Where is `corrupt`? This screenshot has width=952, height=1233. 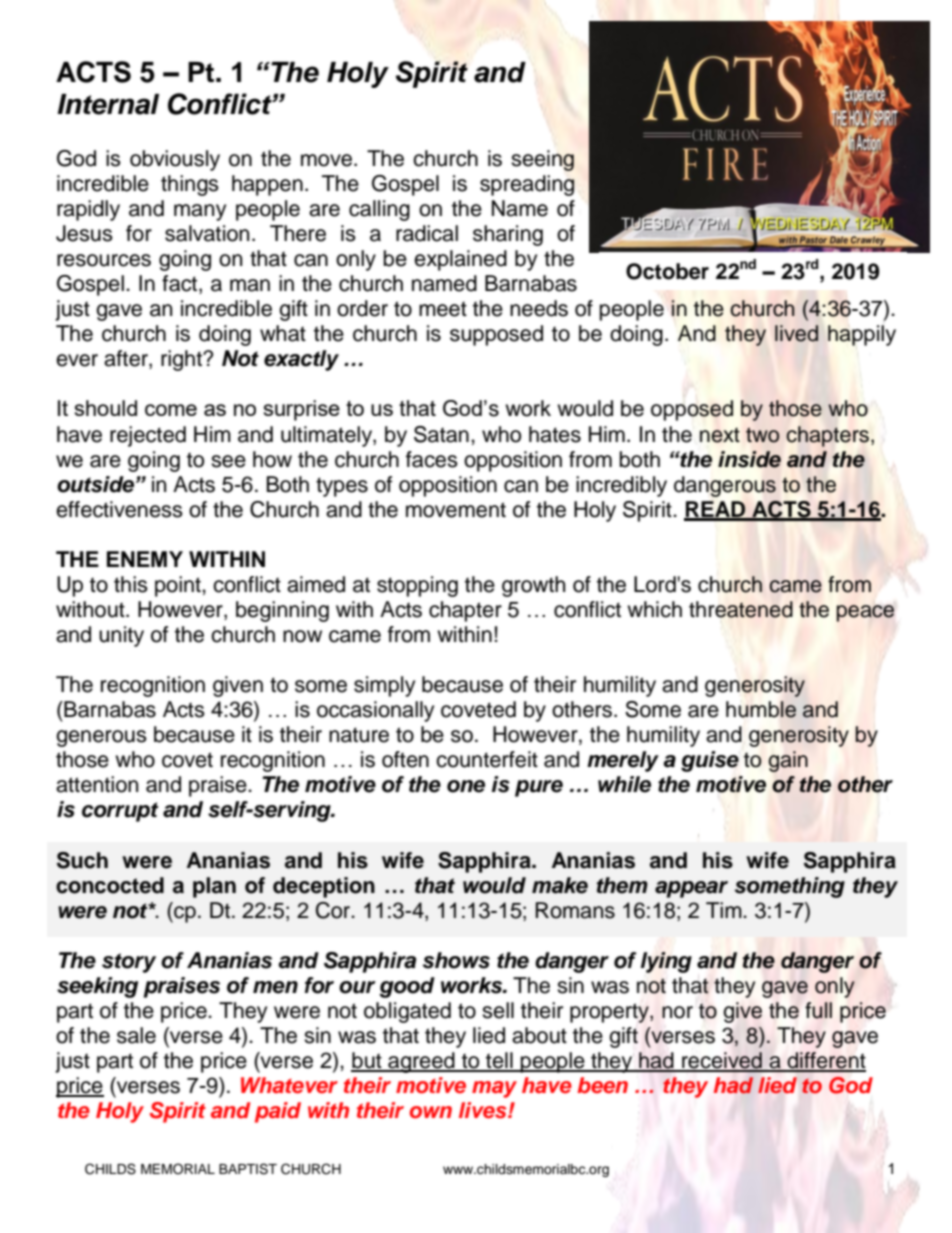 corrupt is located at coordinates (120, 812).
